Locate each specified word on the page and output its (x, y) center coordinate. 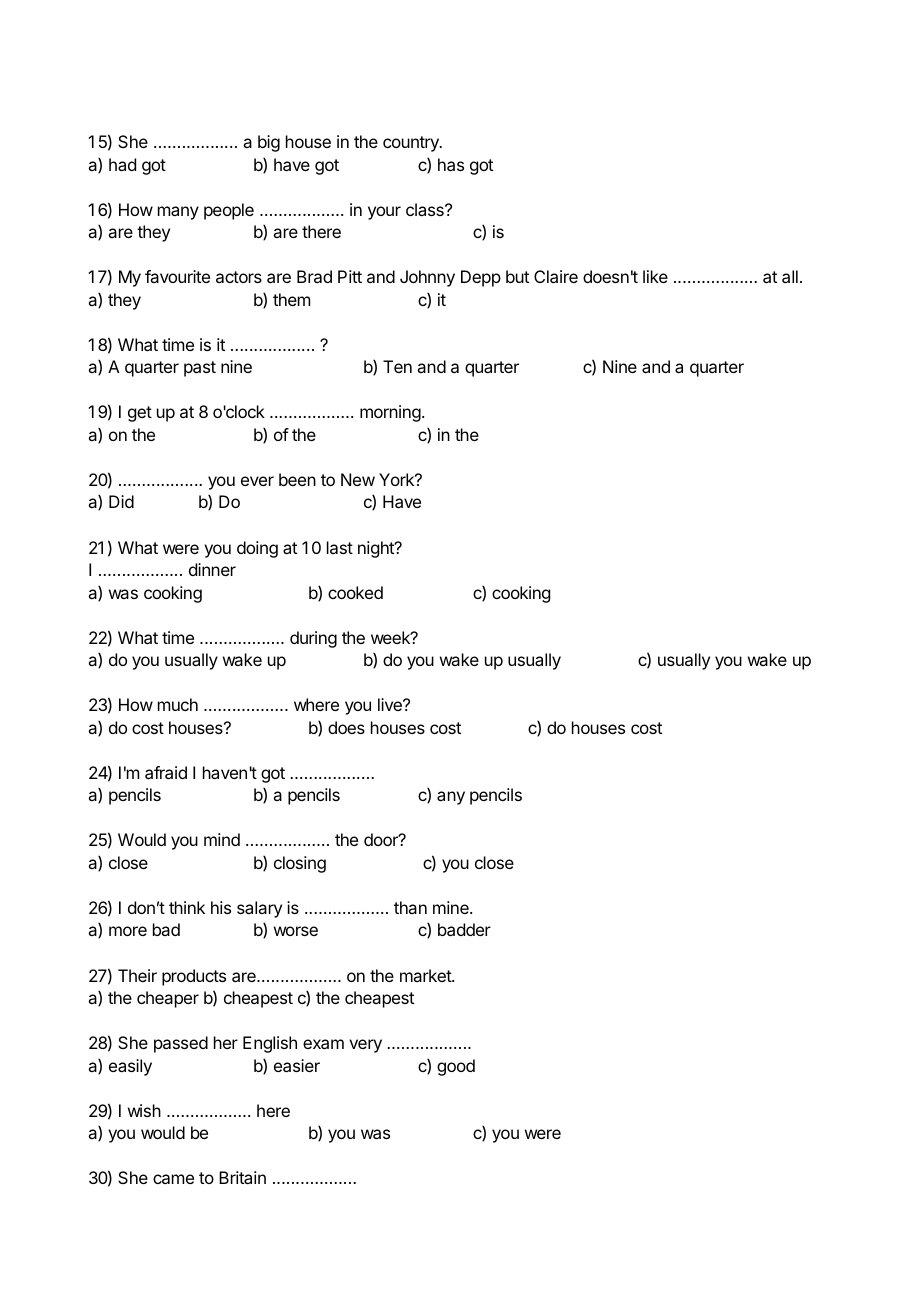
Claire (556, 276)
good (456, 1067)
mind (222, 839)
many (178, 213)
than (410, 907)
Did (121, 501)
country (412, 144)
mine (452, 907)
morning (390, 413)
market (426, 975)
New (358, 479)
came (173, 1179)
